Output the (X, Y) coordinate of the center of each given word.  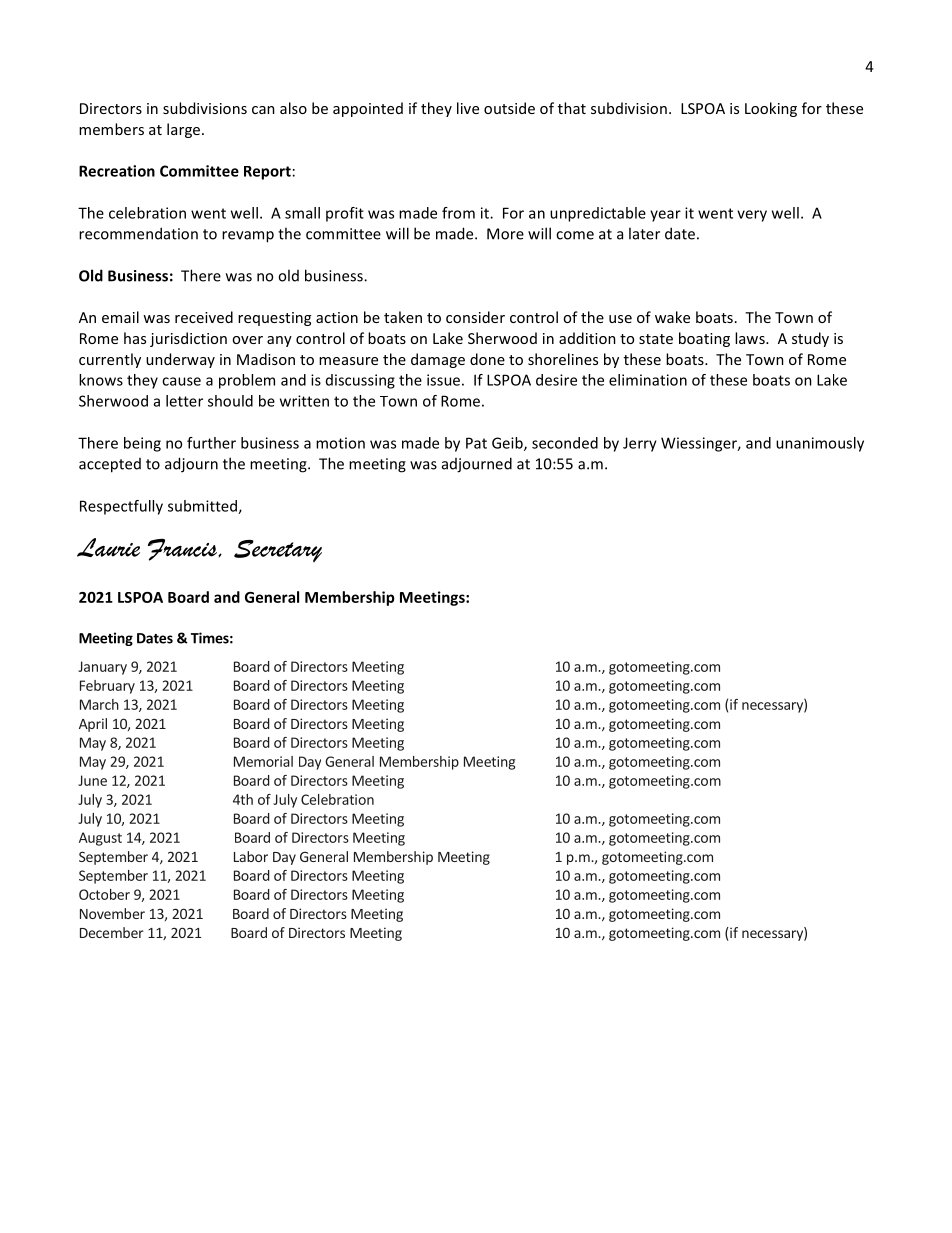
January (102, 668)
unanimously (820, 444)
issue (443, 380)
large (183, 130)
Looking (771, 109)
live (468, 108)
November (112, 913)
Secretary (278, 551)
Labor (251, 856)
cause (181, 381)
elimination (648, 380)
